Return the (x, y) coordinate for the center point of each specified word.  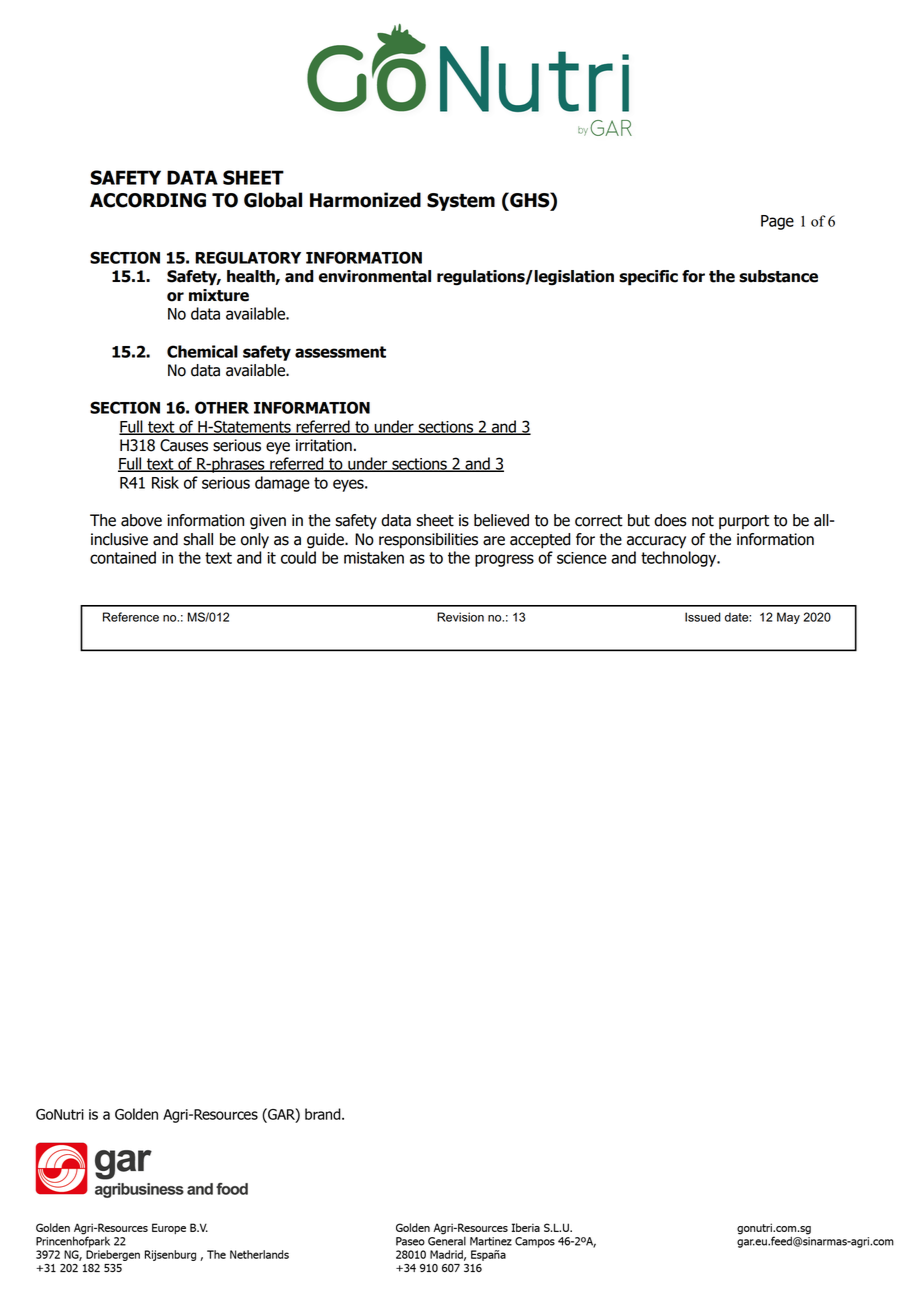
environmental (375, 276)
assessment (340, 352)
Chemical (202, 351)
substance (778, 276)
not (703, 521)
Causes (184, 445)
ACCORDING (148, 200)
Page (777, 222)
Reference (131, 617)
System (461, 202)
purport (744, 522)
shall (198, 539)
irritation (324, 445)
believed (501, 520)
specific (648, 278)
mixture (219, 295)
